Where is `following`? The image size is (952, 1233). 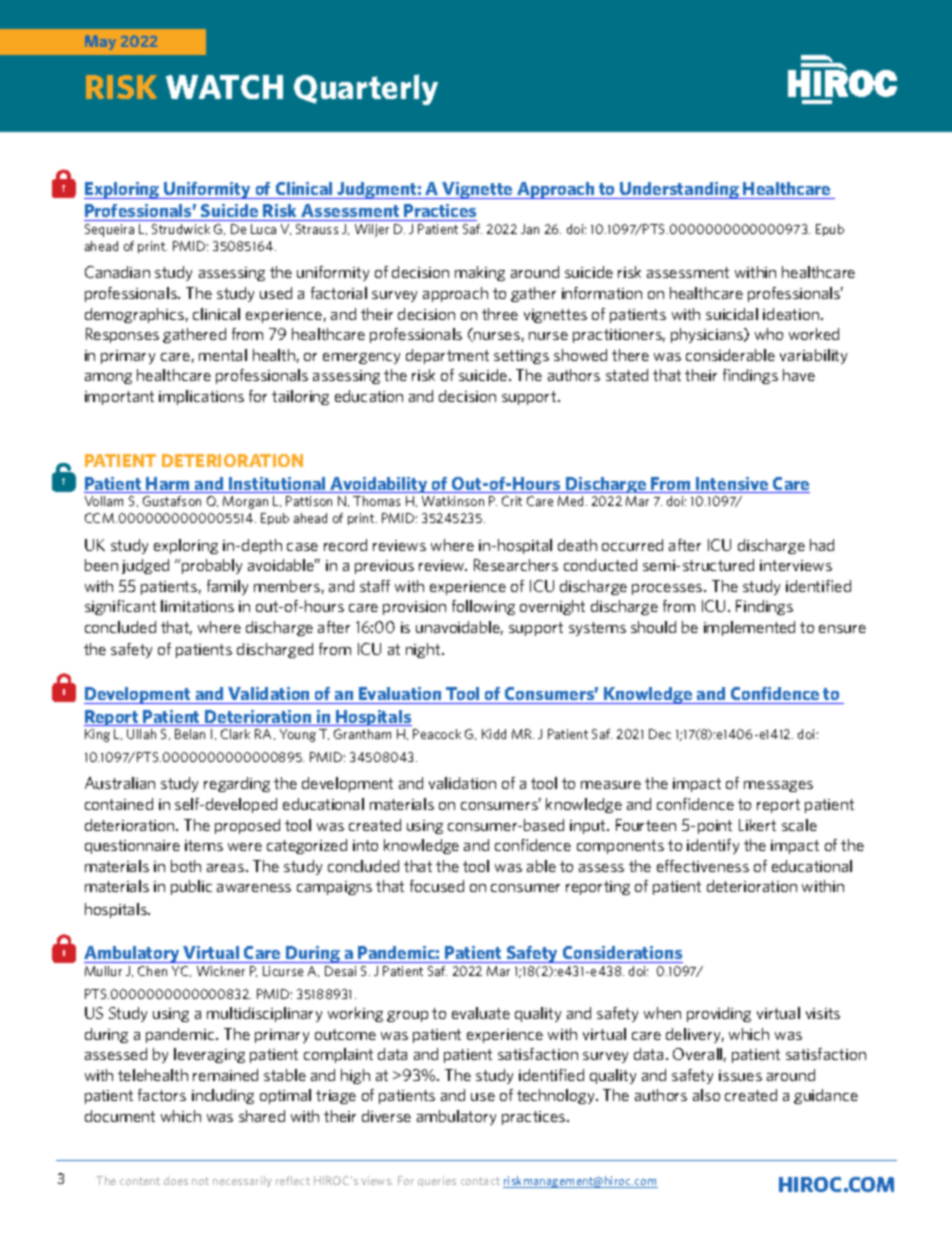
following is located at coordinates (483, 607).
